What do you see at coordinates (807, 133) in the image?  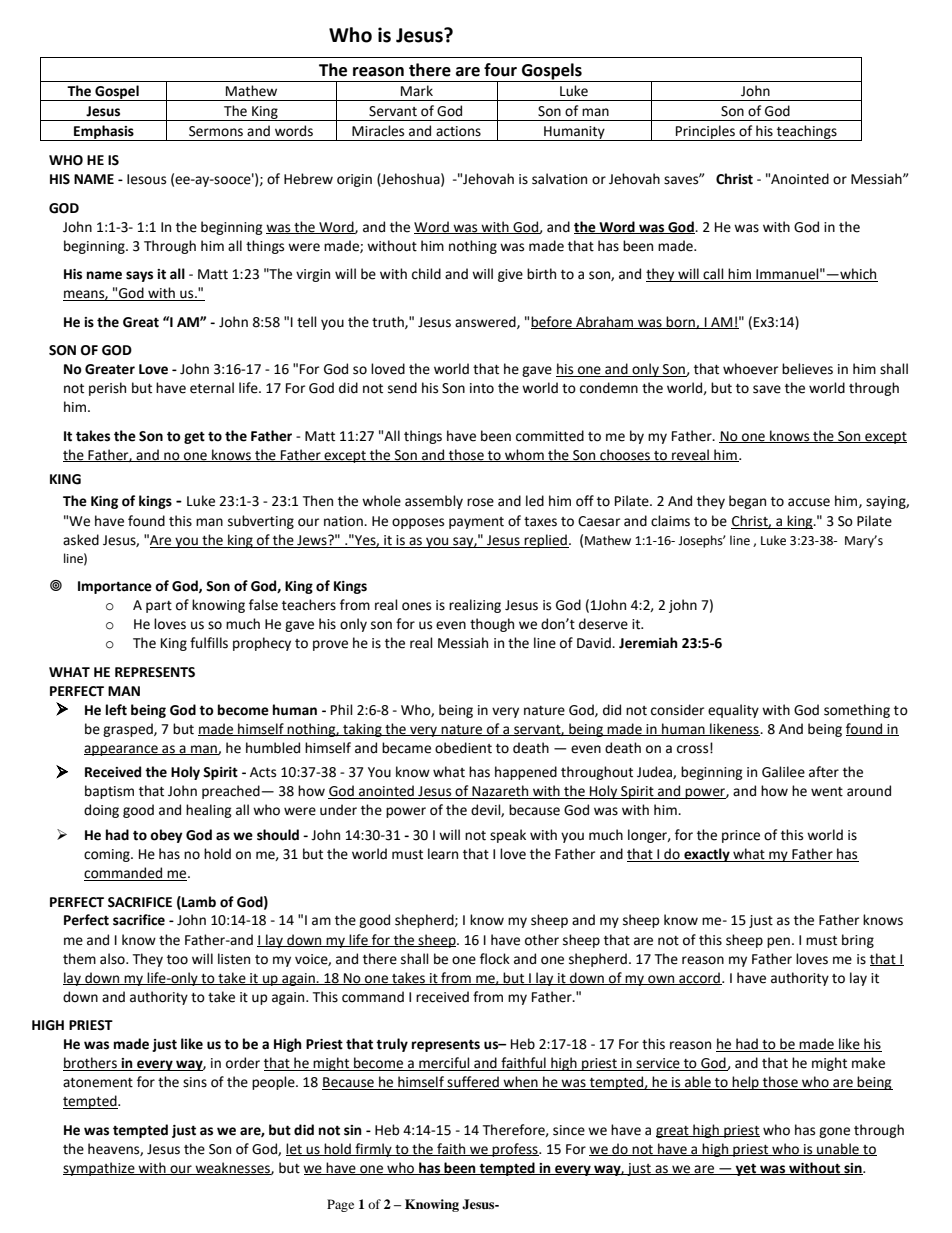 I see `teachings` at bounding box center [807, 133].
